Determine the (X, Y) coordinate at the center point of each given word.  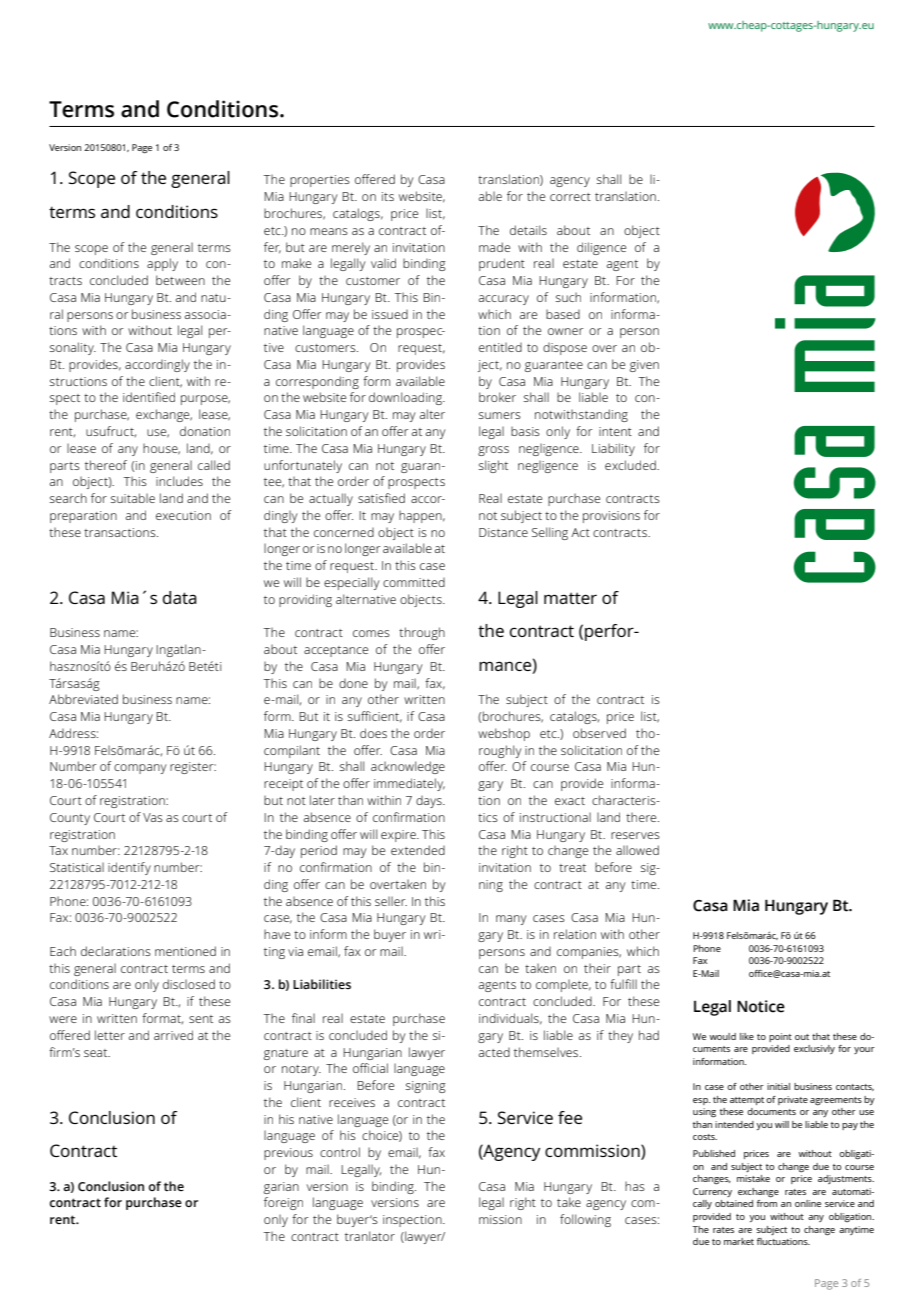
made (494, 247)
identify (129, 868)
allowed (637, 850)
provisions (611, 517)
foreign (283, 1203)
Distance (503, 532)
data (180, 597)
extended (418, 850)
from (767, 1203)
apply (162, 264)
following (585, 1220)
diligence (601, 248)
